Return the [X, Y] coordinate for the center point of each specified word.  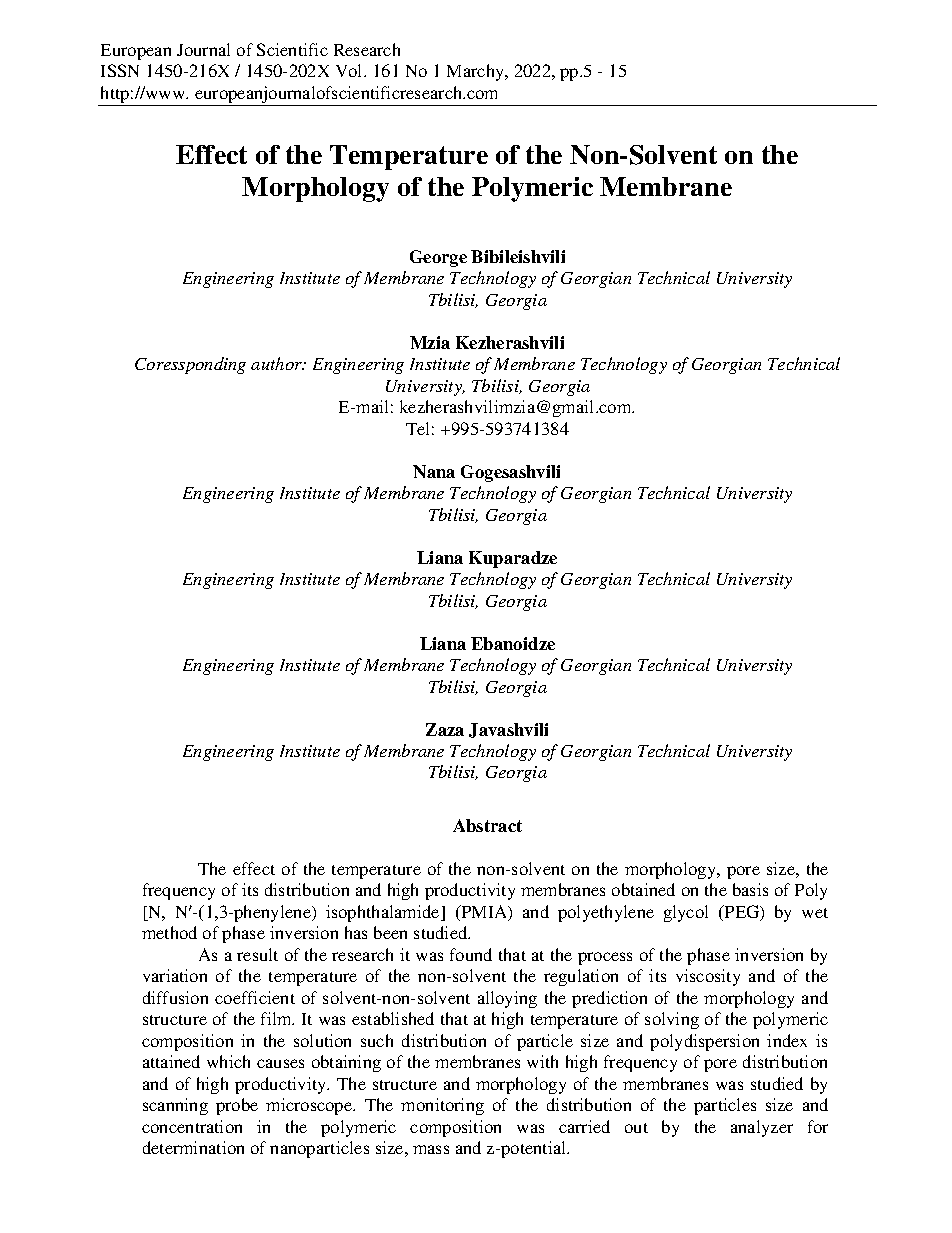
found [471, 954]
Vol [350, 70]
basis [750, 889]
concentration [192, 1126]
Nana [434, 471]
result [257, 954]
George [438, 258]
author [278, 363]
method [169, 932]
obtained [643, 889]
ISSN [120, 70]
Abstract [487, 825]
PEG [742, 913]
